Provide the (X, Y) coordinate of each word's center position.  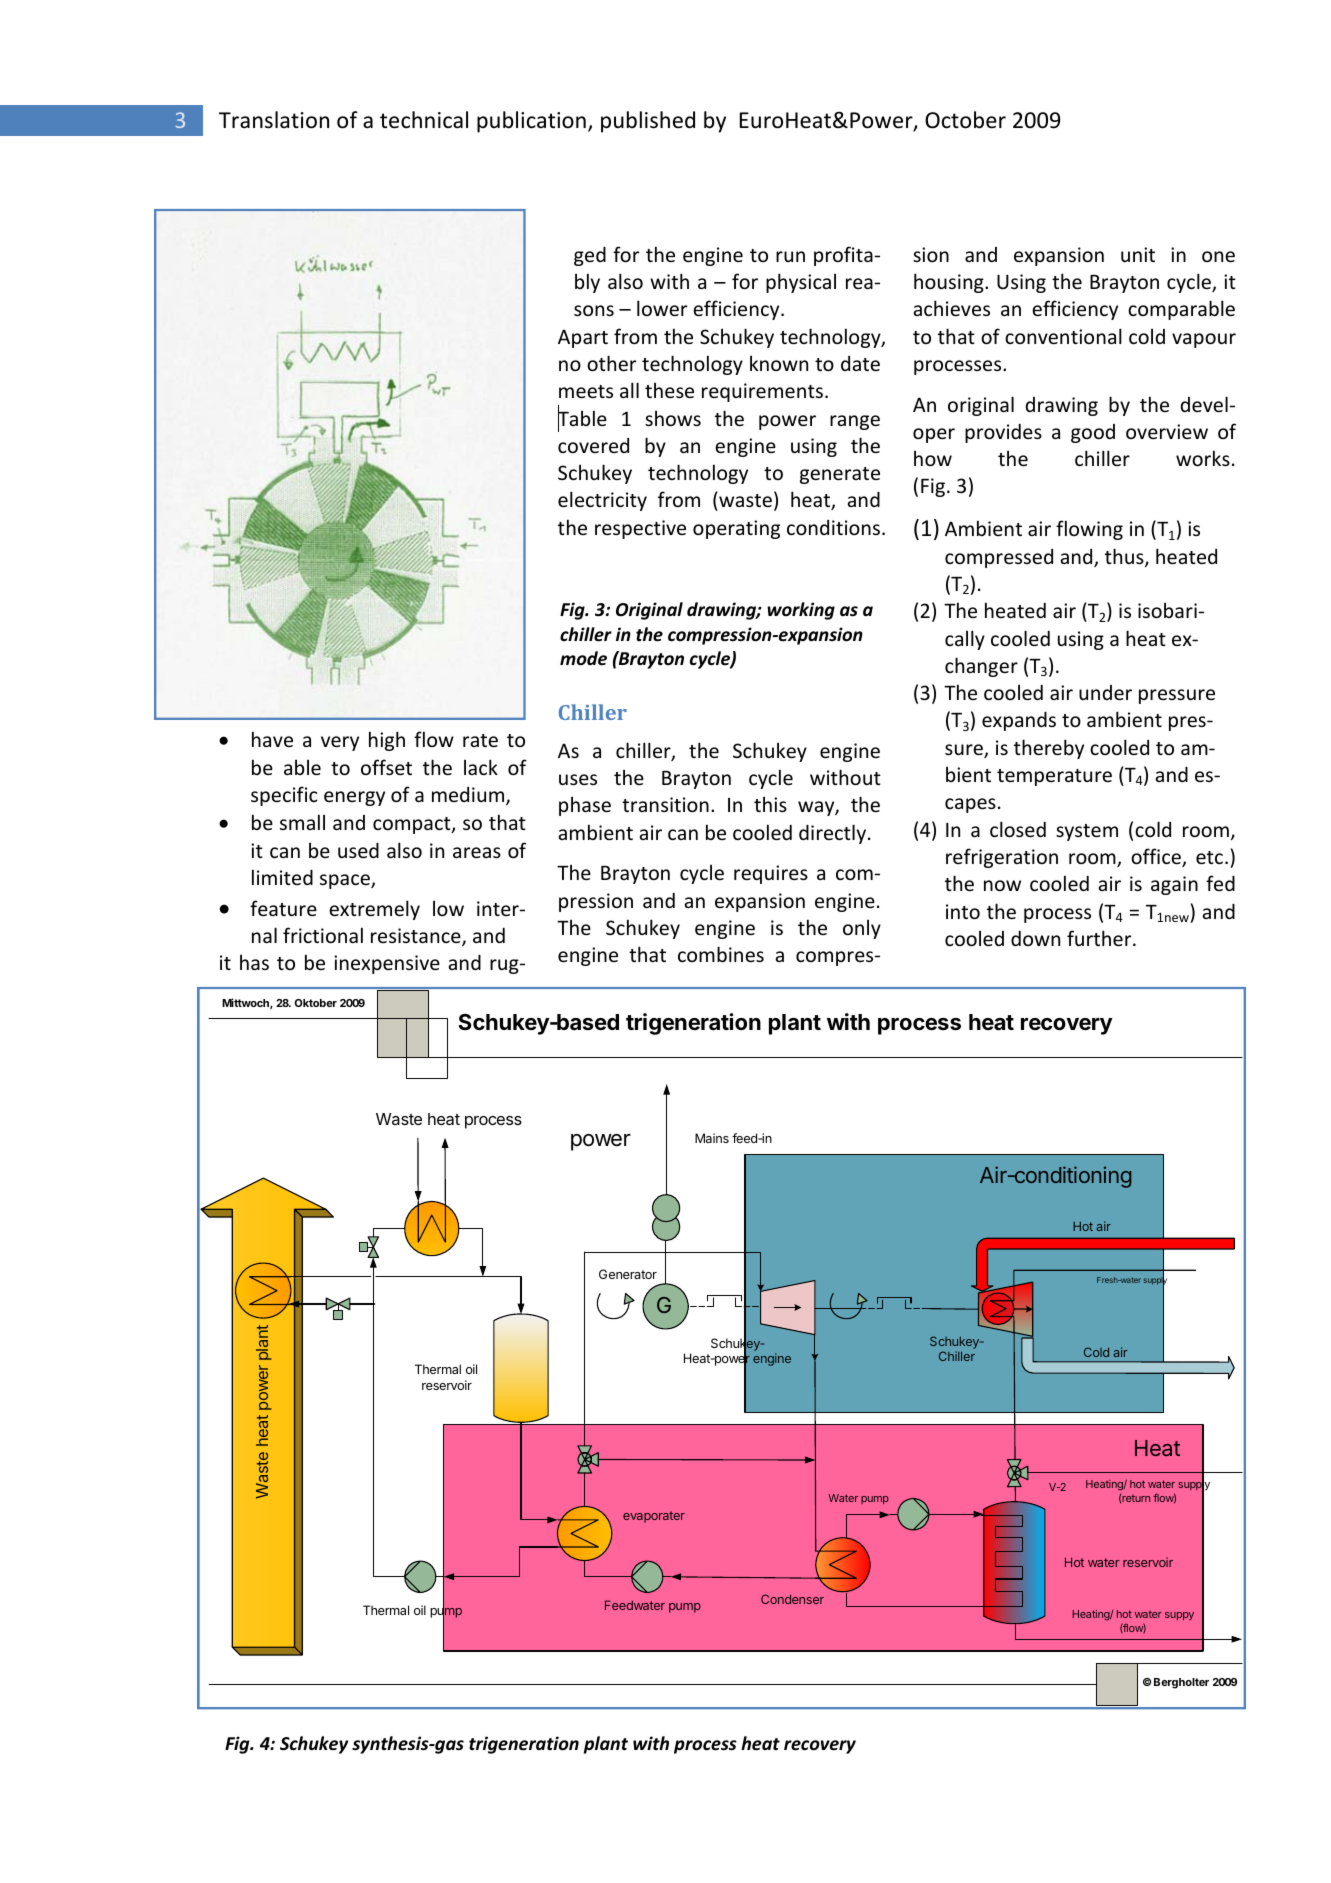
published (648, 122)
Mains (712, 1138)
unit (1138, 254)
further (1100, 938)
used (358, 850)
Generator (628, 1274)
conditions (833, 527)
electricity (602, 501)
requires (771, 874)
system (1087, 832)
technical (424, 120)
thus (1125, 557)
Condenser (792, 1599)
